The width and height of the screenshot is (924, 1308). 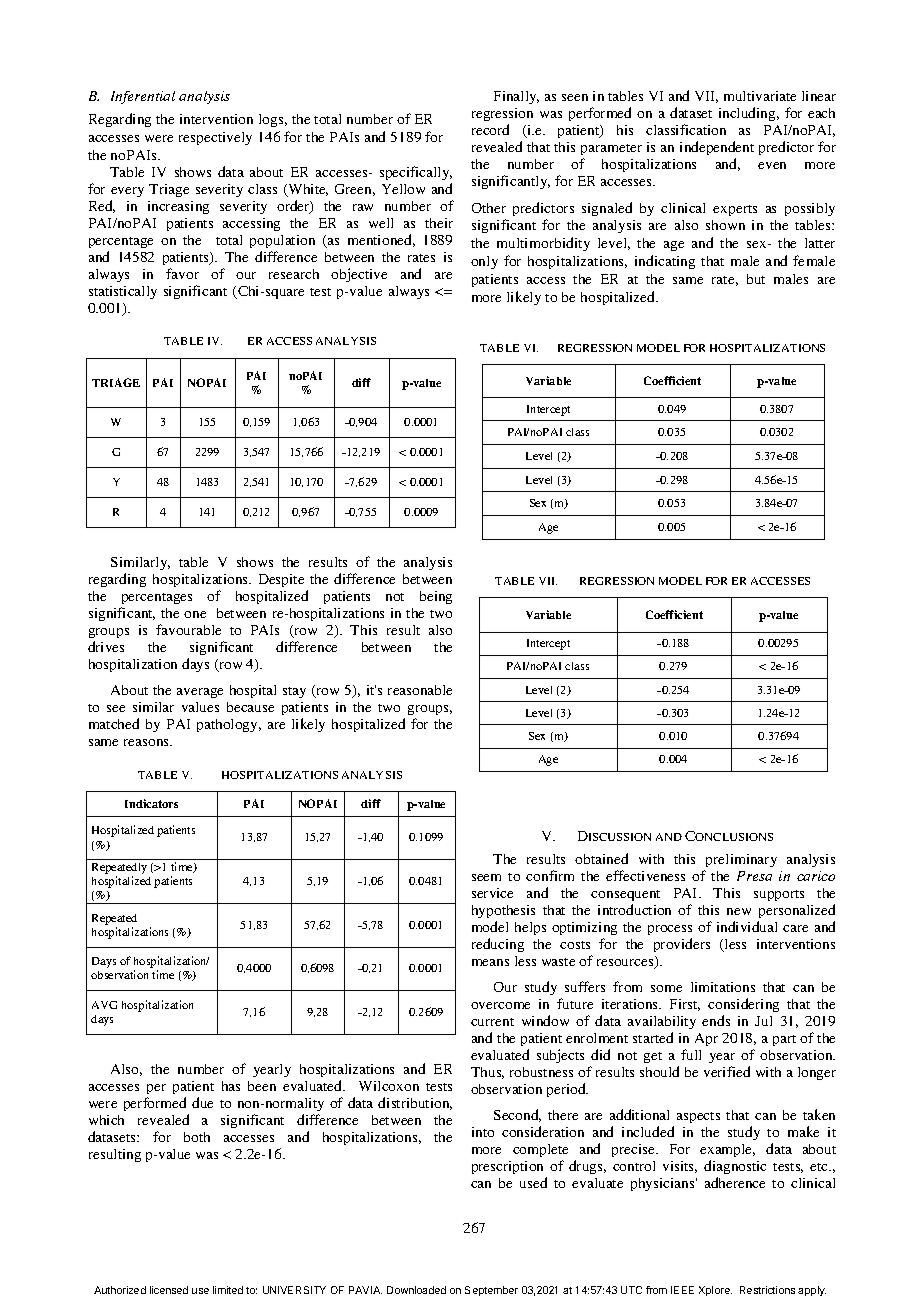 What do you see at coordinates (200, 693) in the screenshot?
I see `average` at bounding box center [200, 693].
